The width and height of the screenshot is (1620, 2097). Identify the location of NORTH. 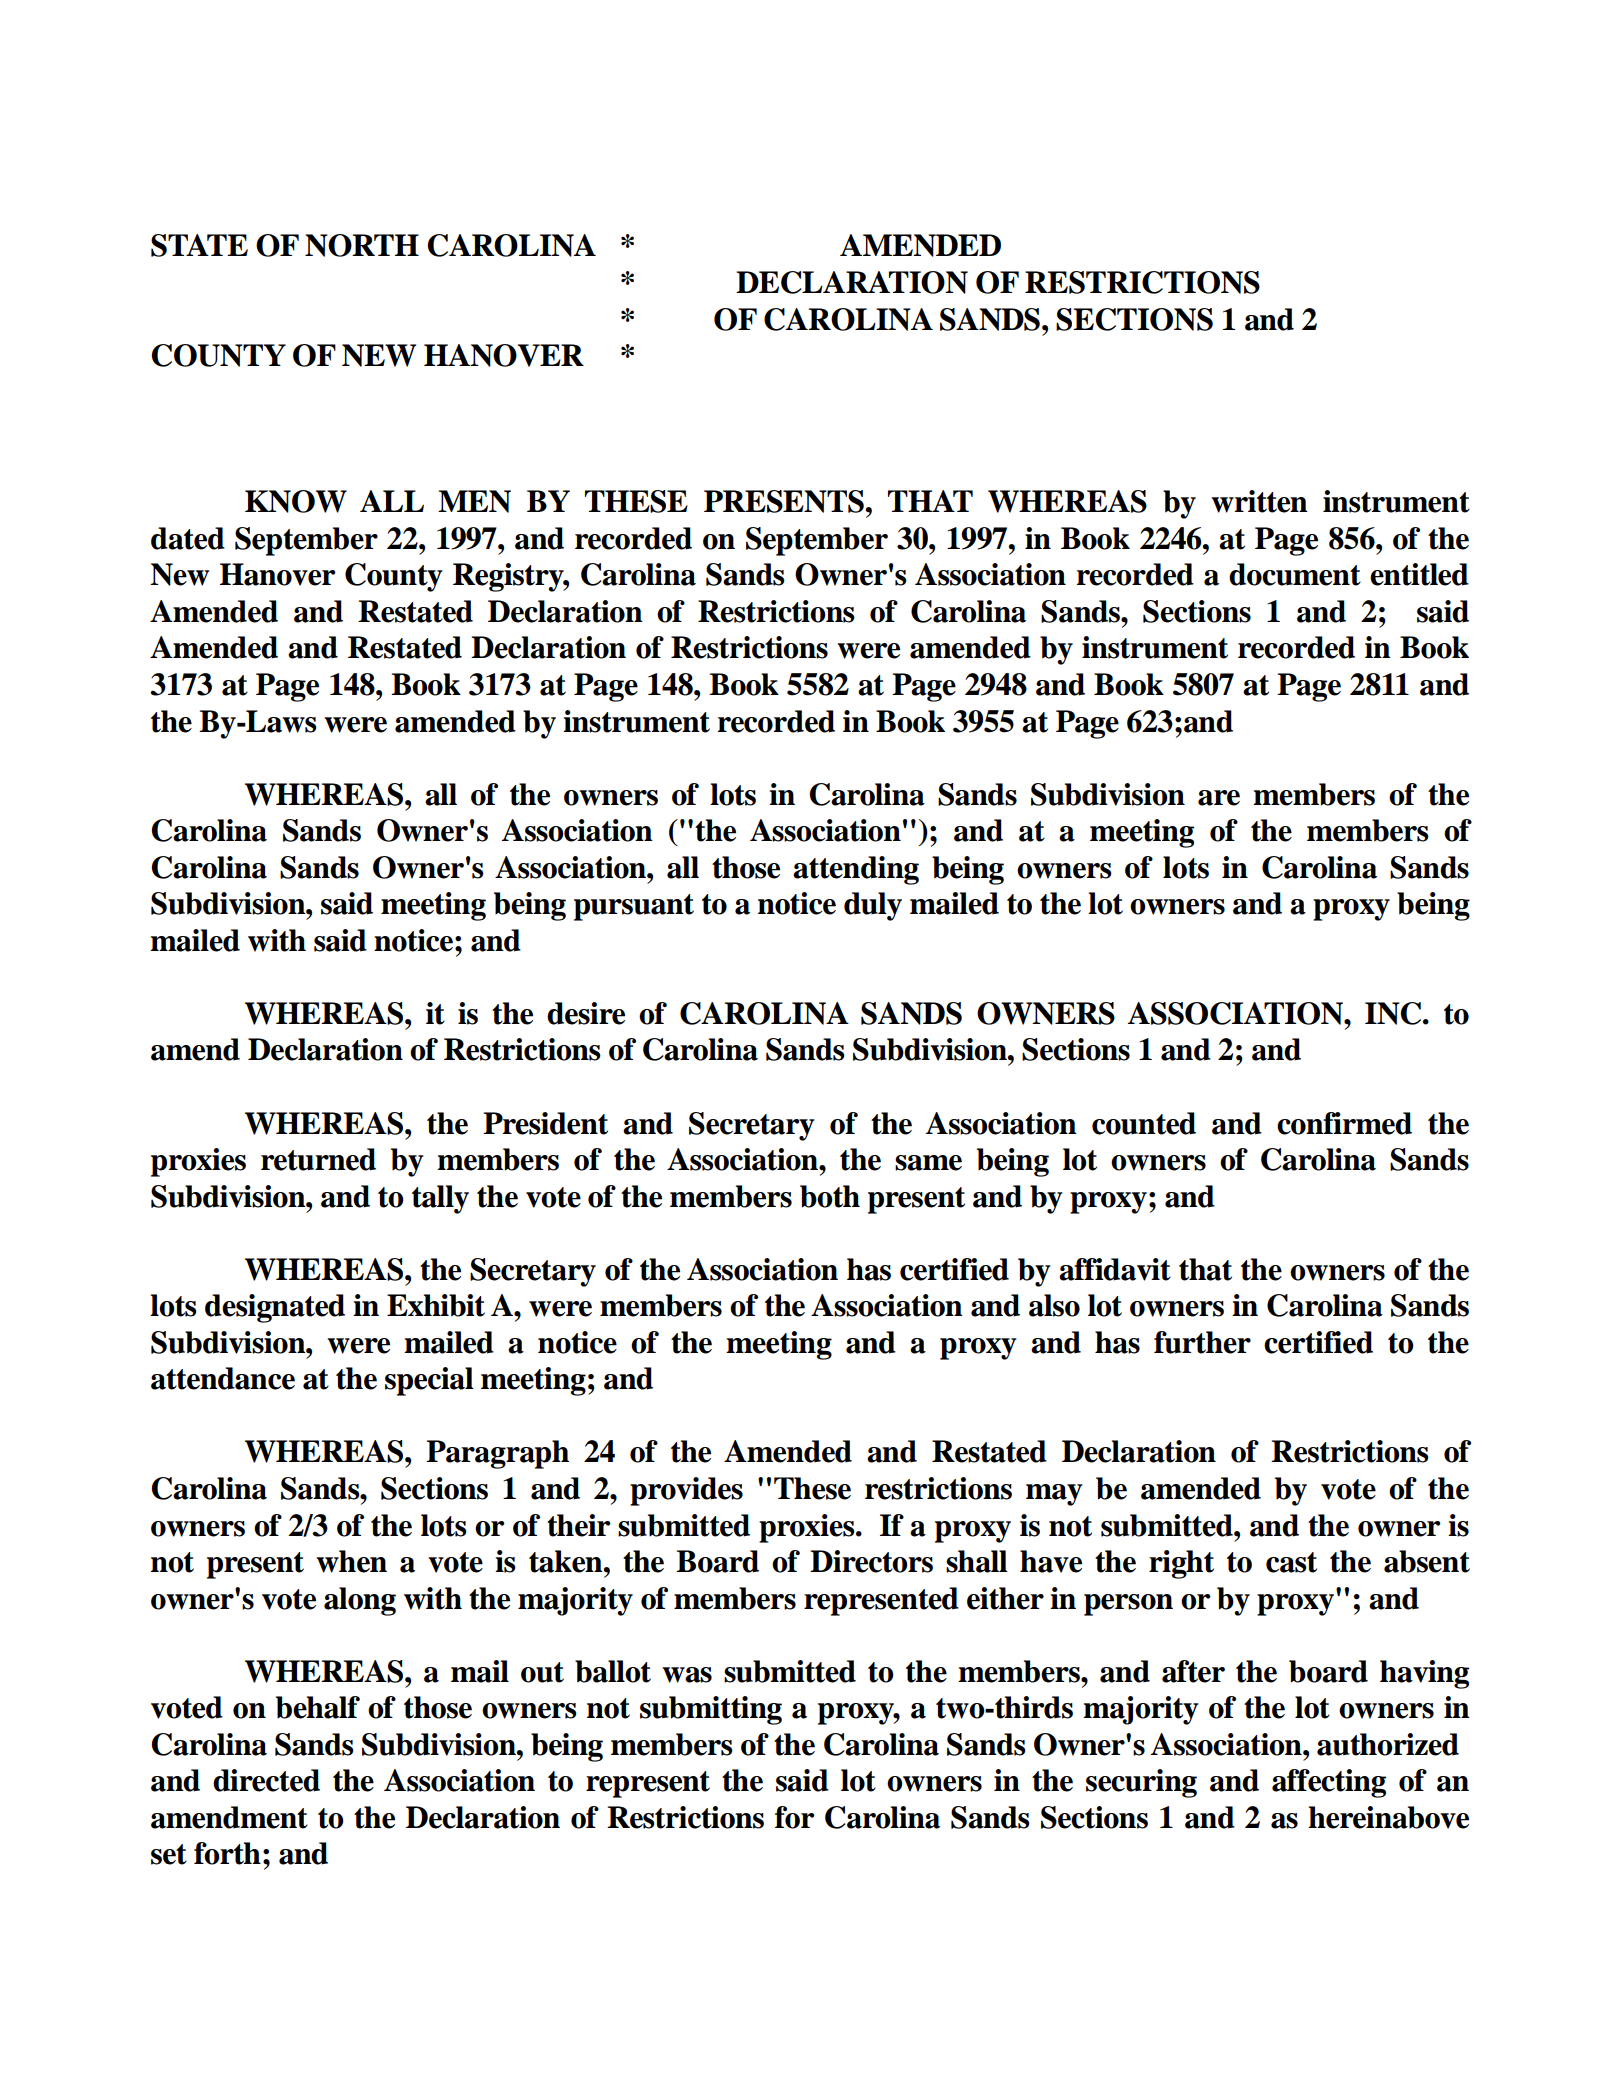
(362, 245).
